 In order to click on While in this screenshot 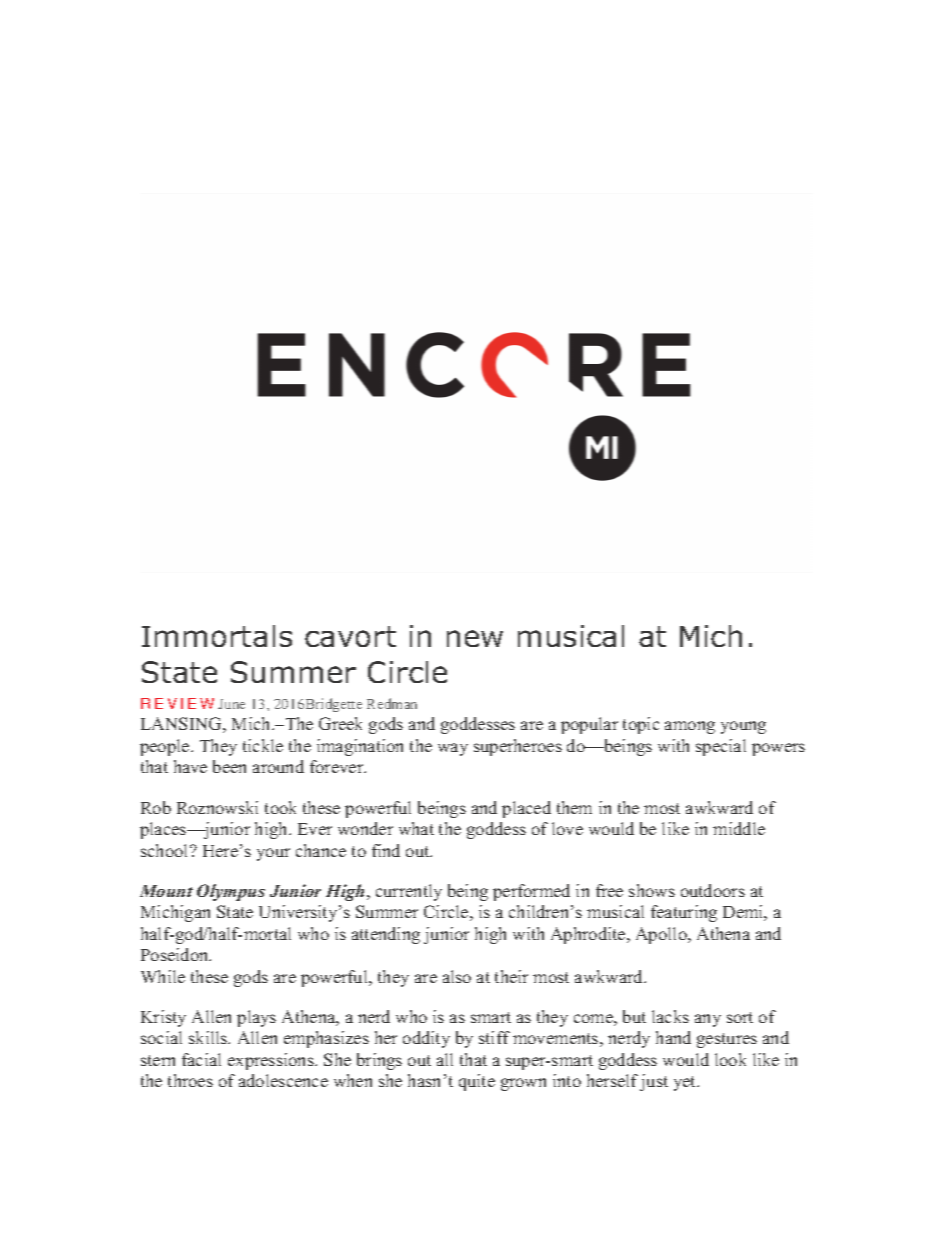, I will do `click(163, 976)`.
